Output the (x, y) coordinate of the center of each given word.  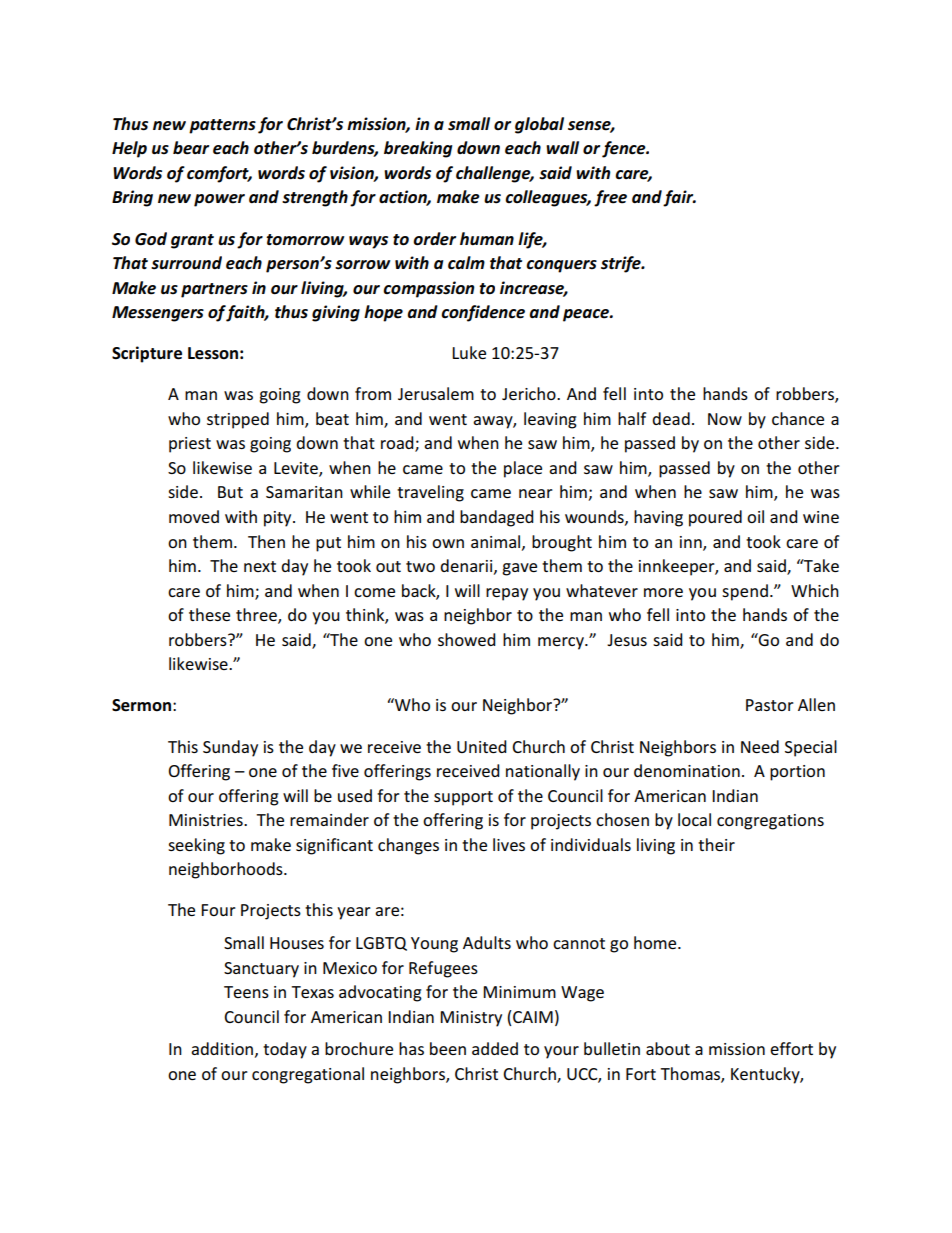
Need (760, 746)
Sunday (230, 748)
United (482, 746)
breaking (418, 149)
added (495, 1048)
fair (679, 198)
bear (191, 148)
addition (222, 1048)
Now (725, 419)
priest (190, 445)
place (523, 469)
